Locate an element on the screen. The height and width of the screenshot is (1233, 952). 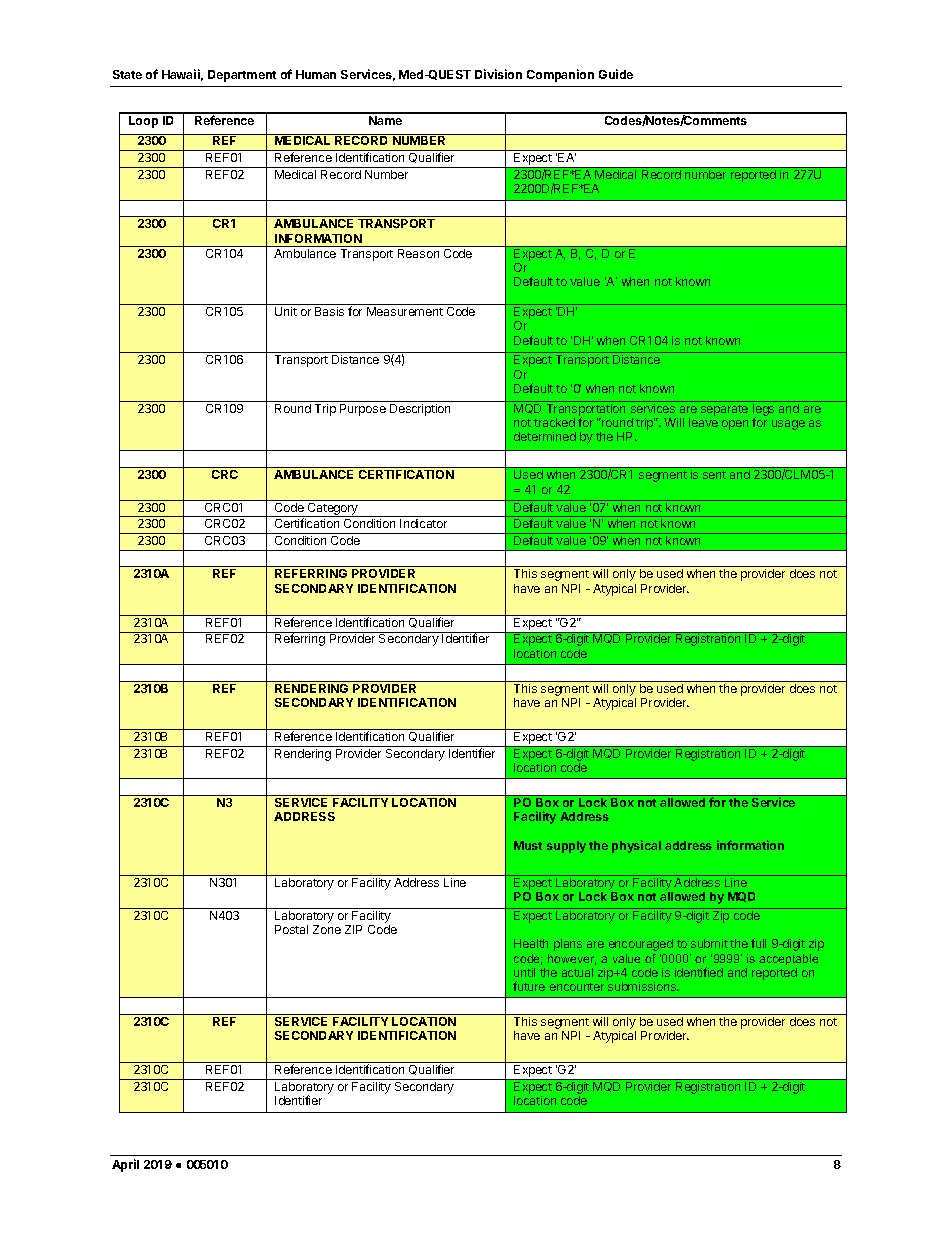
sent is located at coordinates (714, 475).
